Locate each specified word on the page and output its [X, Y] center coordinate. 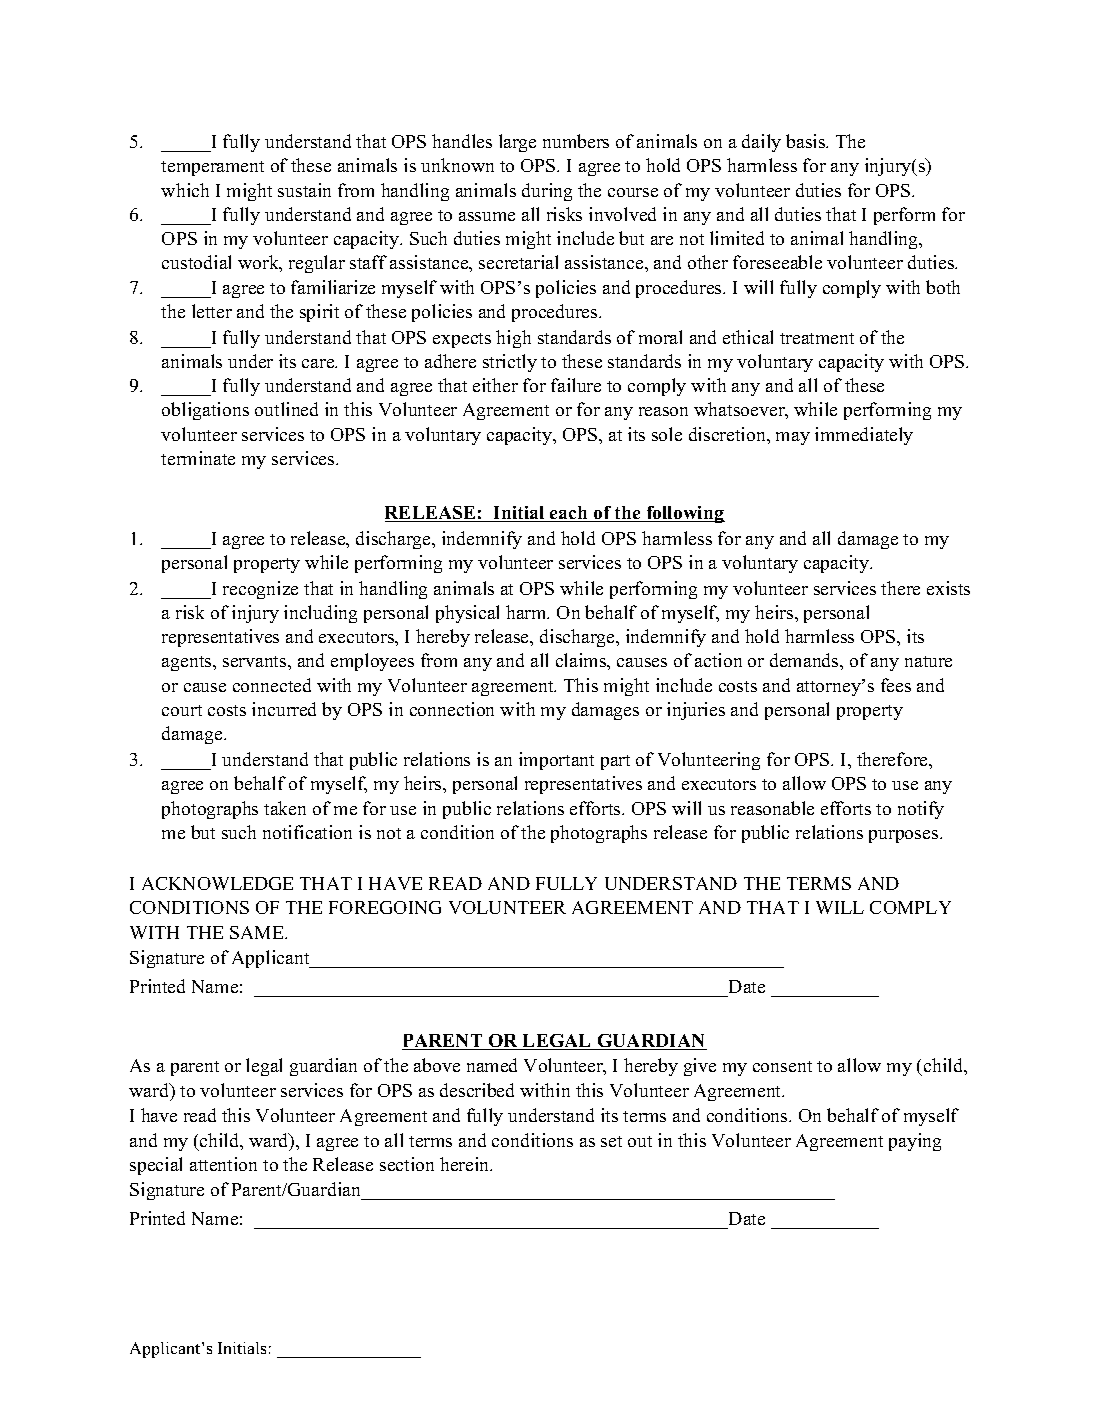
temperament [212, 168]
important [556, 761]
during [547, 192]
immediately [864, 436]
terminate [198, 458]
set [611, 1141]
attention [223, 1164]
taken [285, 808]
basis [807, 141]
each [569, 514]
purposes [905, 836]
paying [915, 1142]
